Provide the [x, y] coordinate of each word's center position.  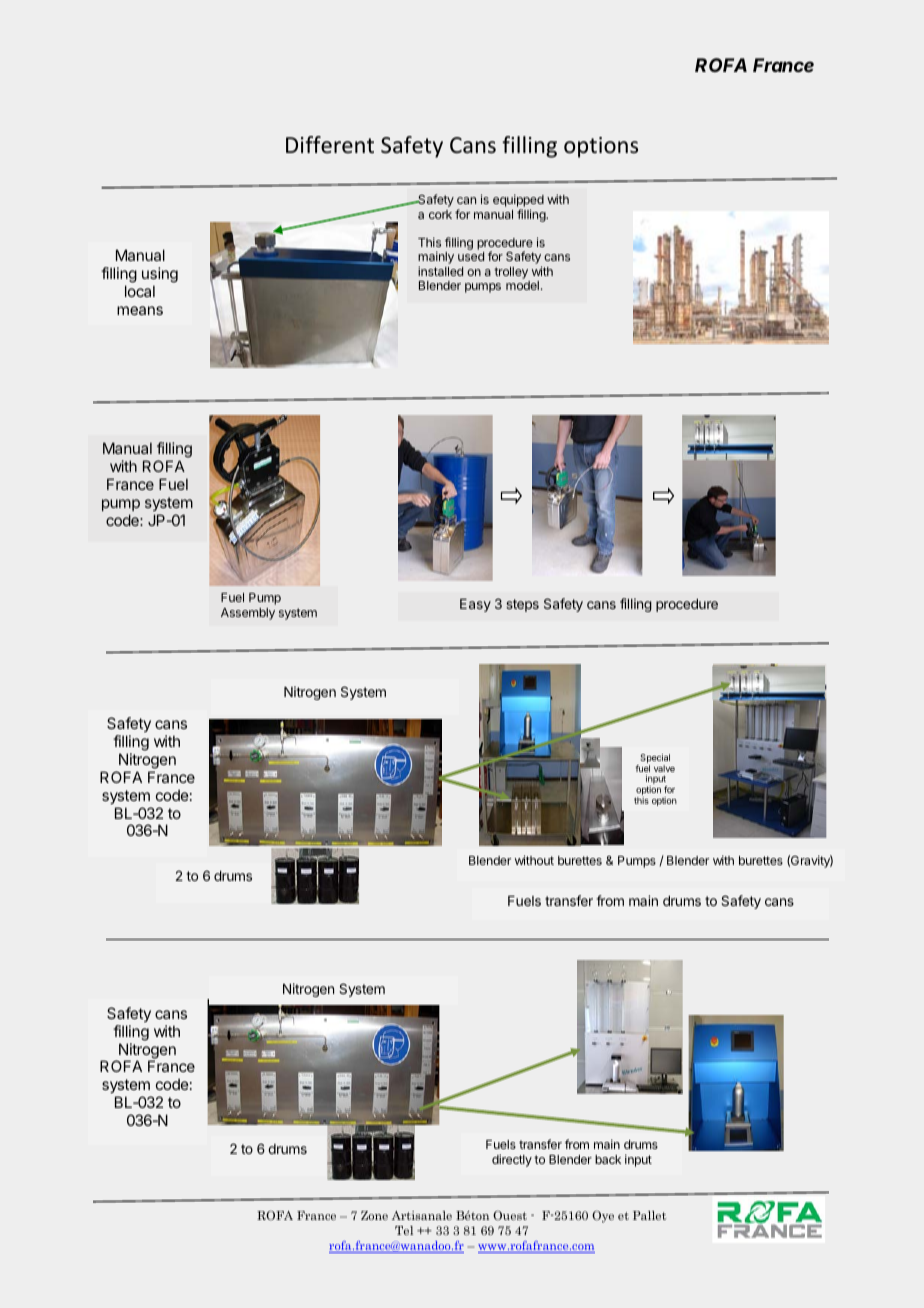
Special [654, 760]
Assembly [248, 614]
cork [440, 214]
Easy [475, 605]
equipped [518, 202]
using [160, 275]
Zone [374, 1215]
